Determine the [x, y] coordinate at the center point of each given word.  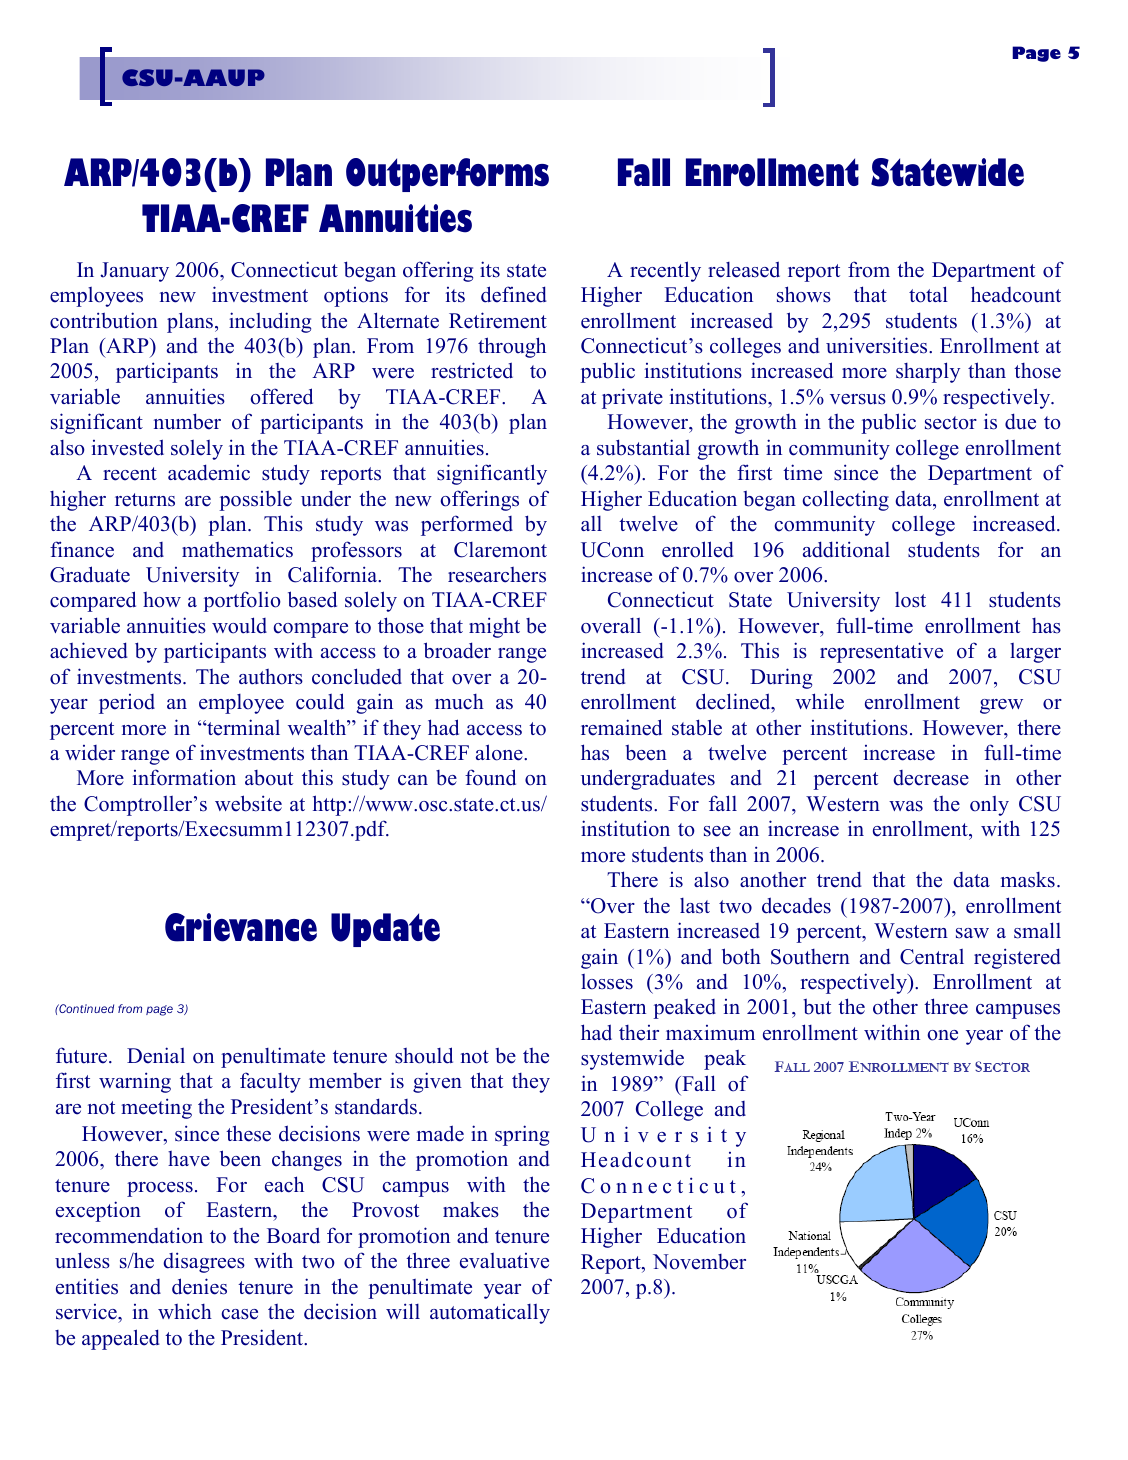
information [184, 777]
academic [209, 472]
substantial [643, 447]
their [639, 1033]
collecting [846, 500]
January [134, 272]
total [928, 294]
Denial [156, 1055]
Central [932, 957]
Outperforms [447, 175]
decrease [931, 778]
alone [500, 752]
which [185, 1311]
